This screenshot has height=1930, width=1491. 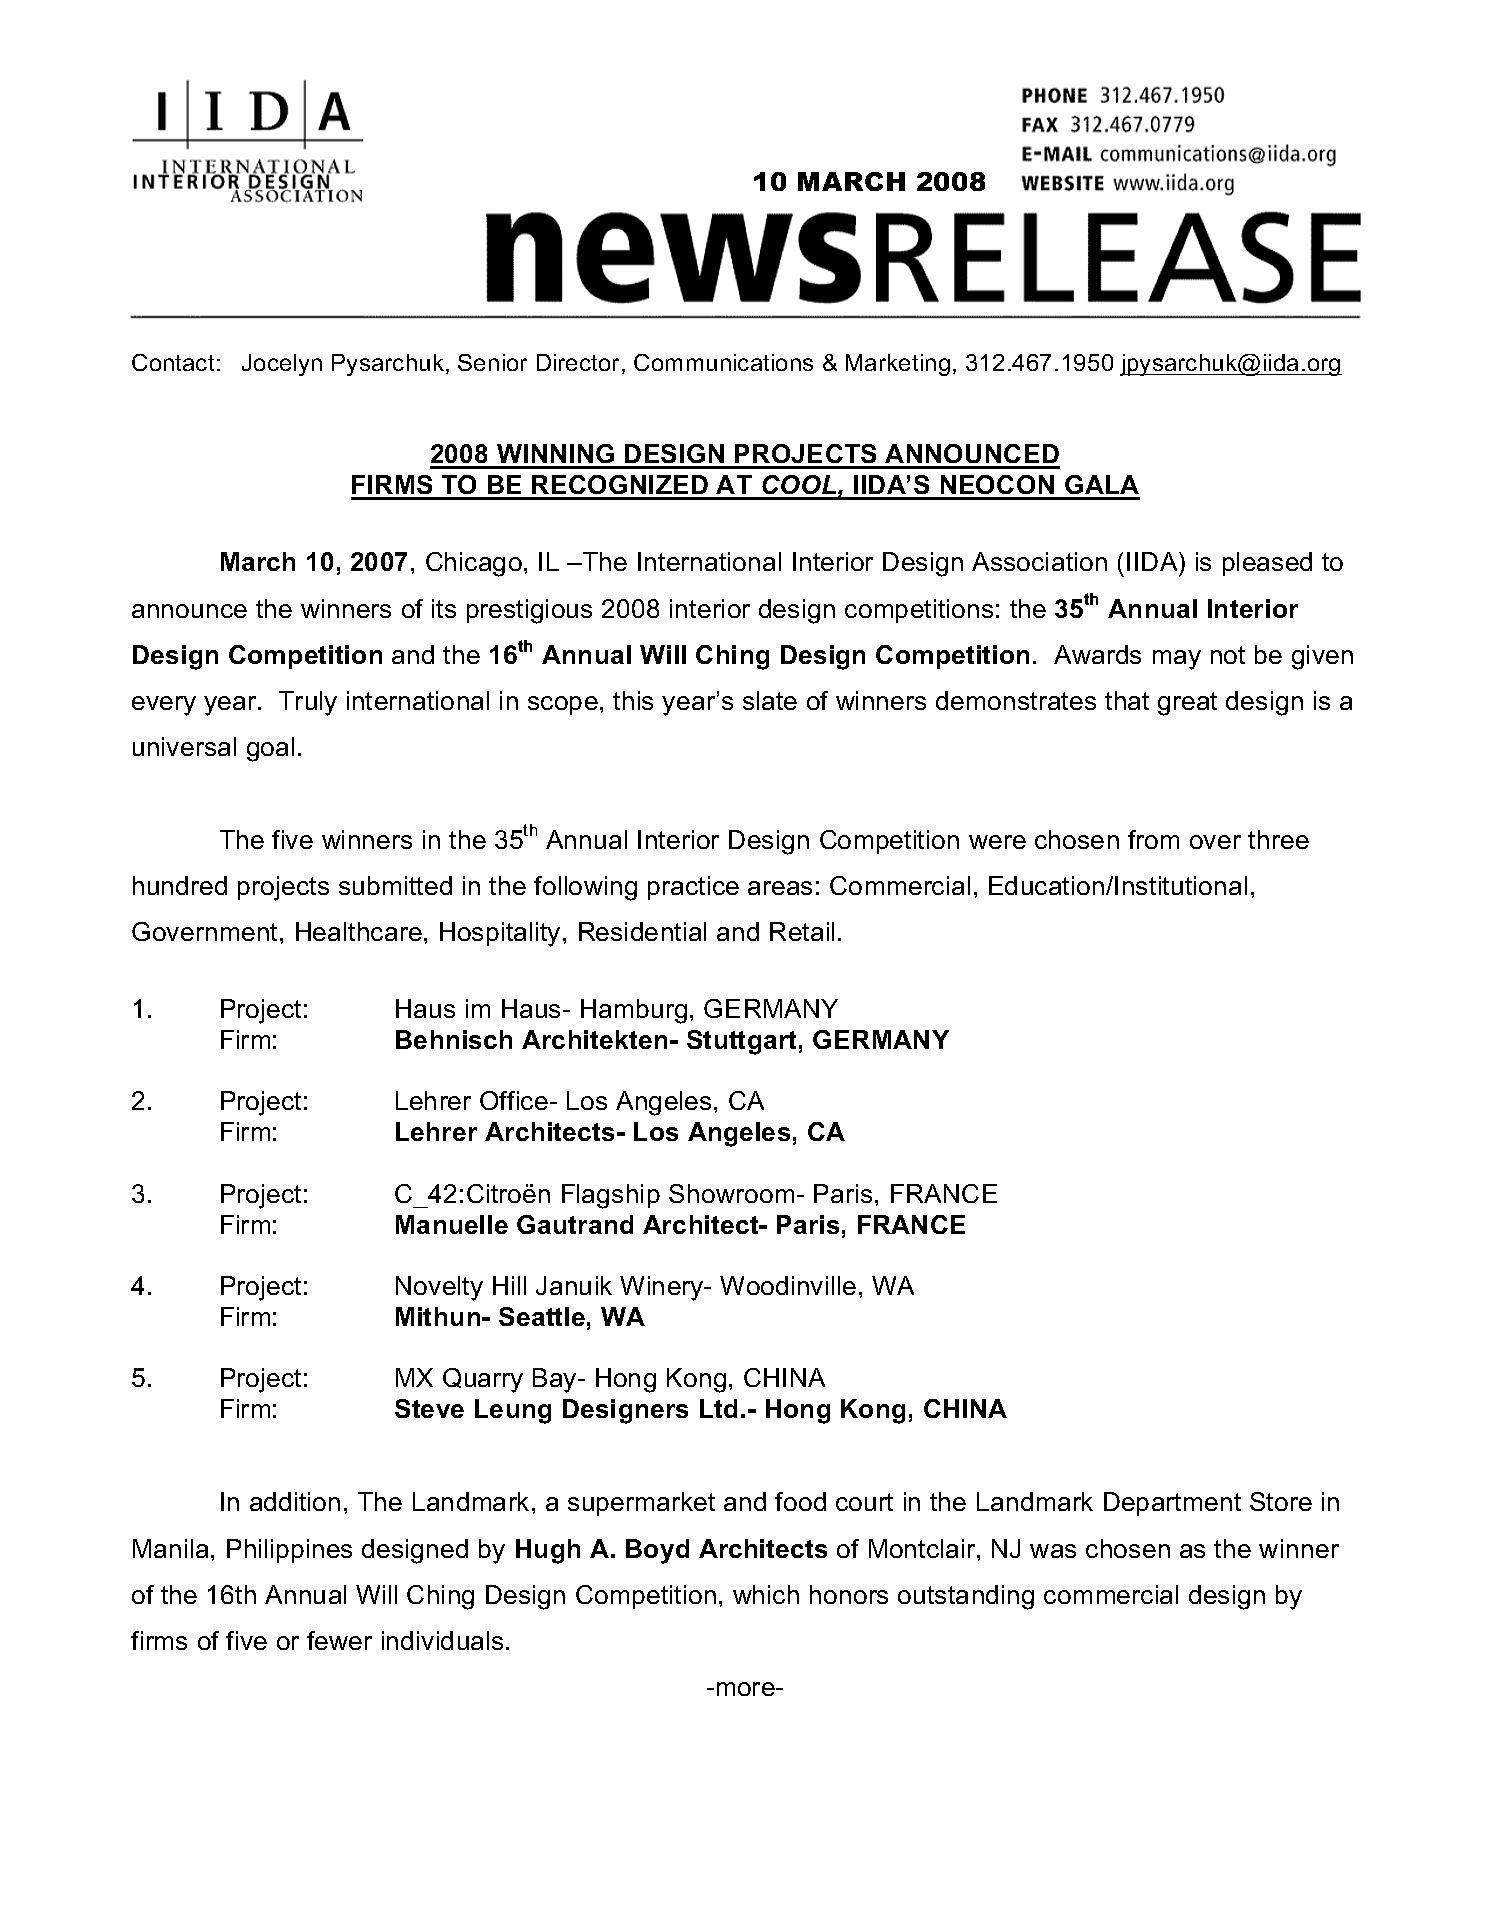 I want to click on Communications, so click(x=723, y=362).
